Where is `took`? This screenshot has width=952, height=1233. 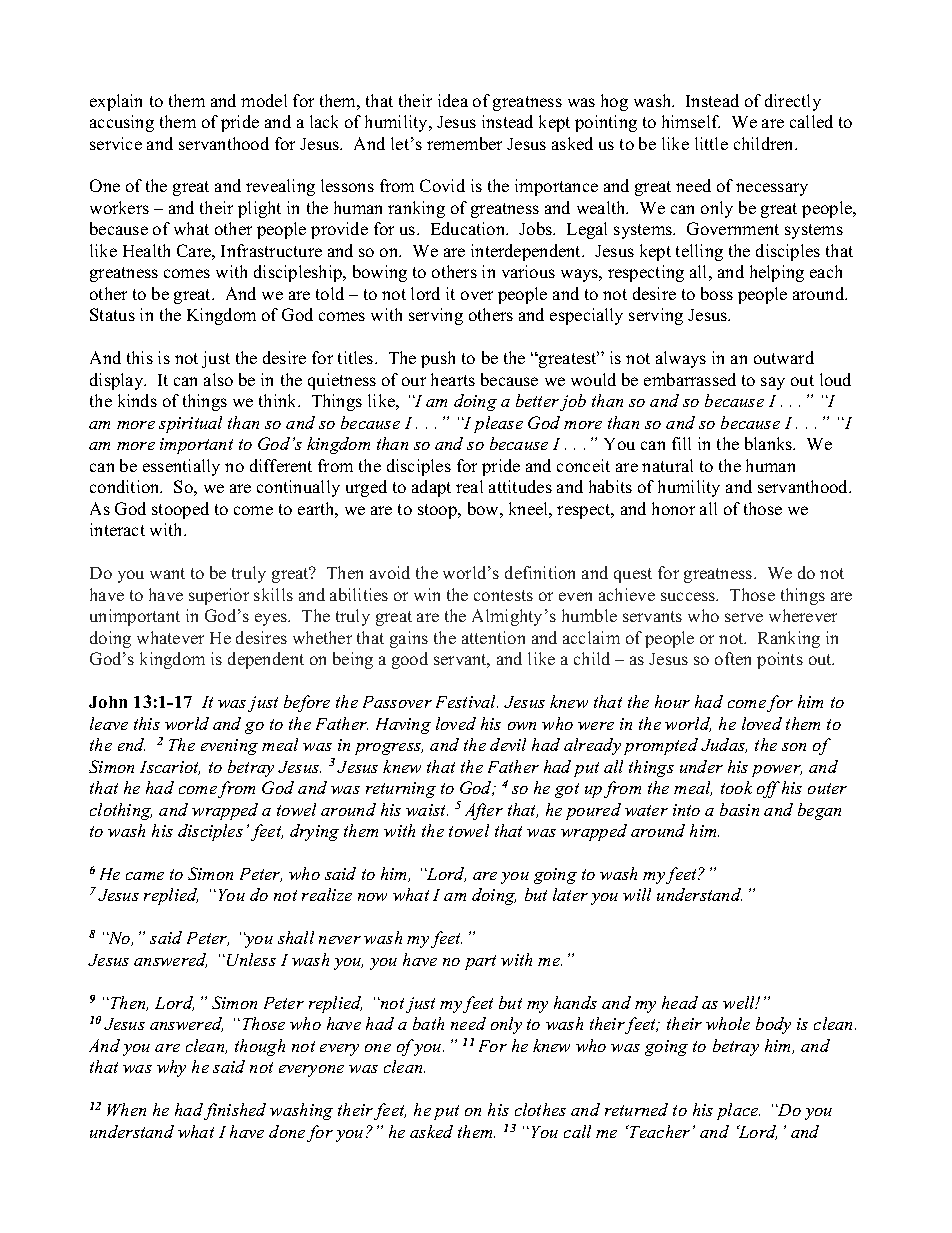 took is located at coordinates (736, 787).
